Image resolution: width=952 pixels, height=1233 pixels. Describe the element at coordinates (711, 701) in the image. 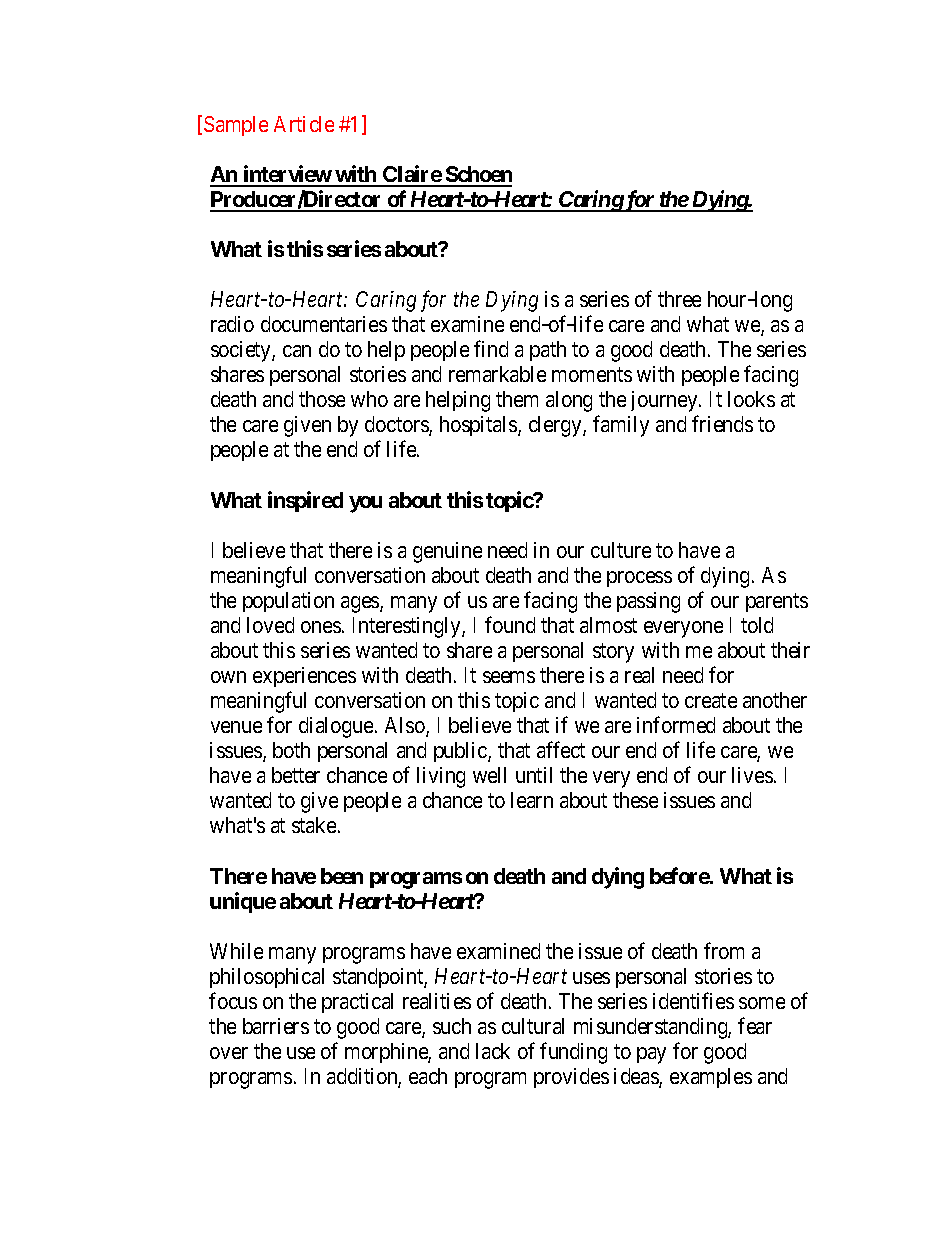

I see `create` at that location.
